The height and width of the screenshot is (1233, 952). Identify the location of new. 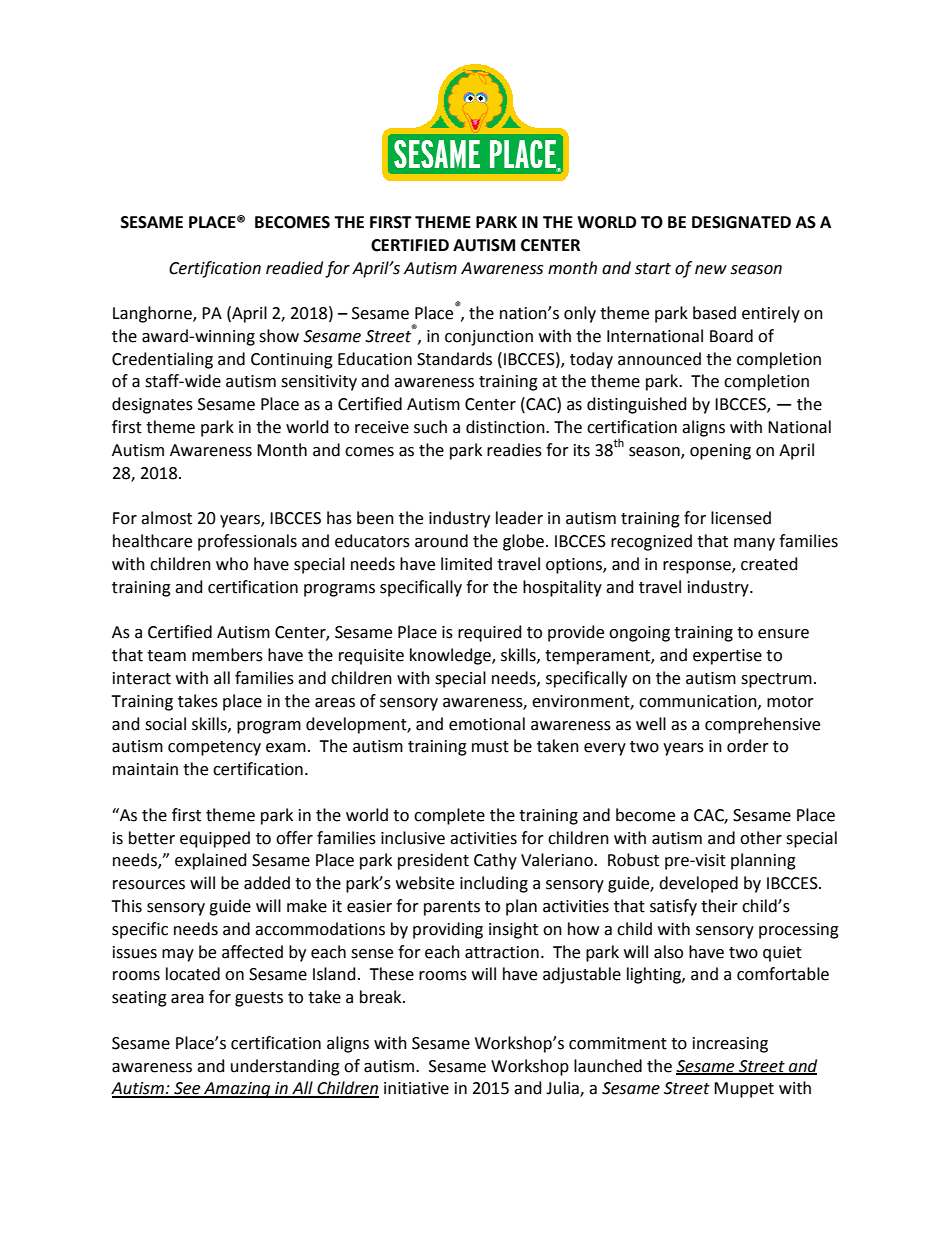
(711, 270).
